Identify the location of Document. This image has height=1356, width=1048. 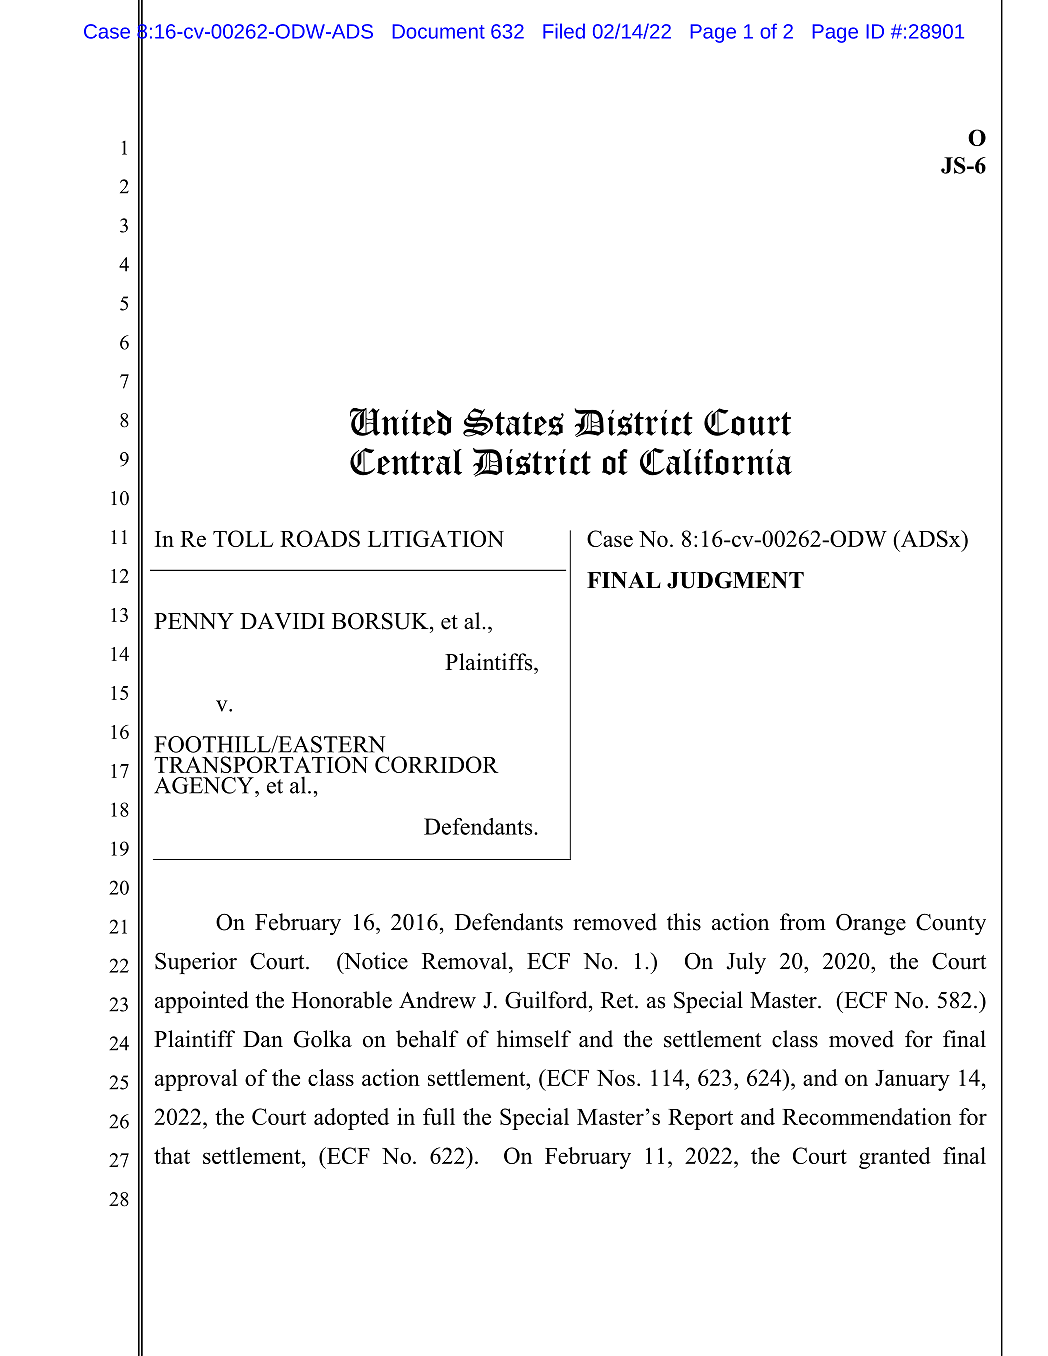
(438, 31).
